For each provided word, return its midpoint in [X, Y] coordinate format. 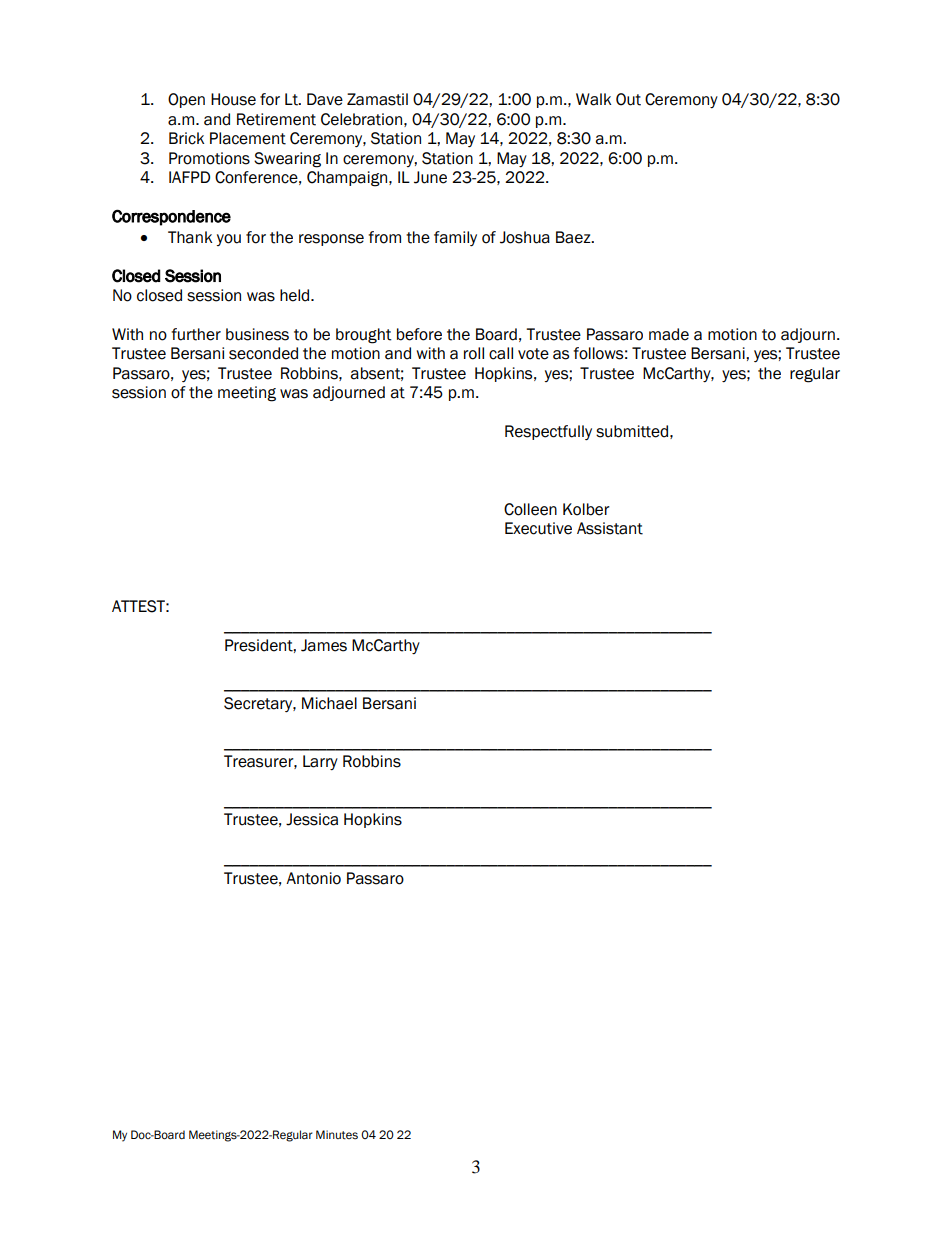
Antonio [313, 878]
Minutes [337, 1135]
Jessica [312, 819]
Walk [593, 99]
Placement [248, 138]
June [430, 177]
